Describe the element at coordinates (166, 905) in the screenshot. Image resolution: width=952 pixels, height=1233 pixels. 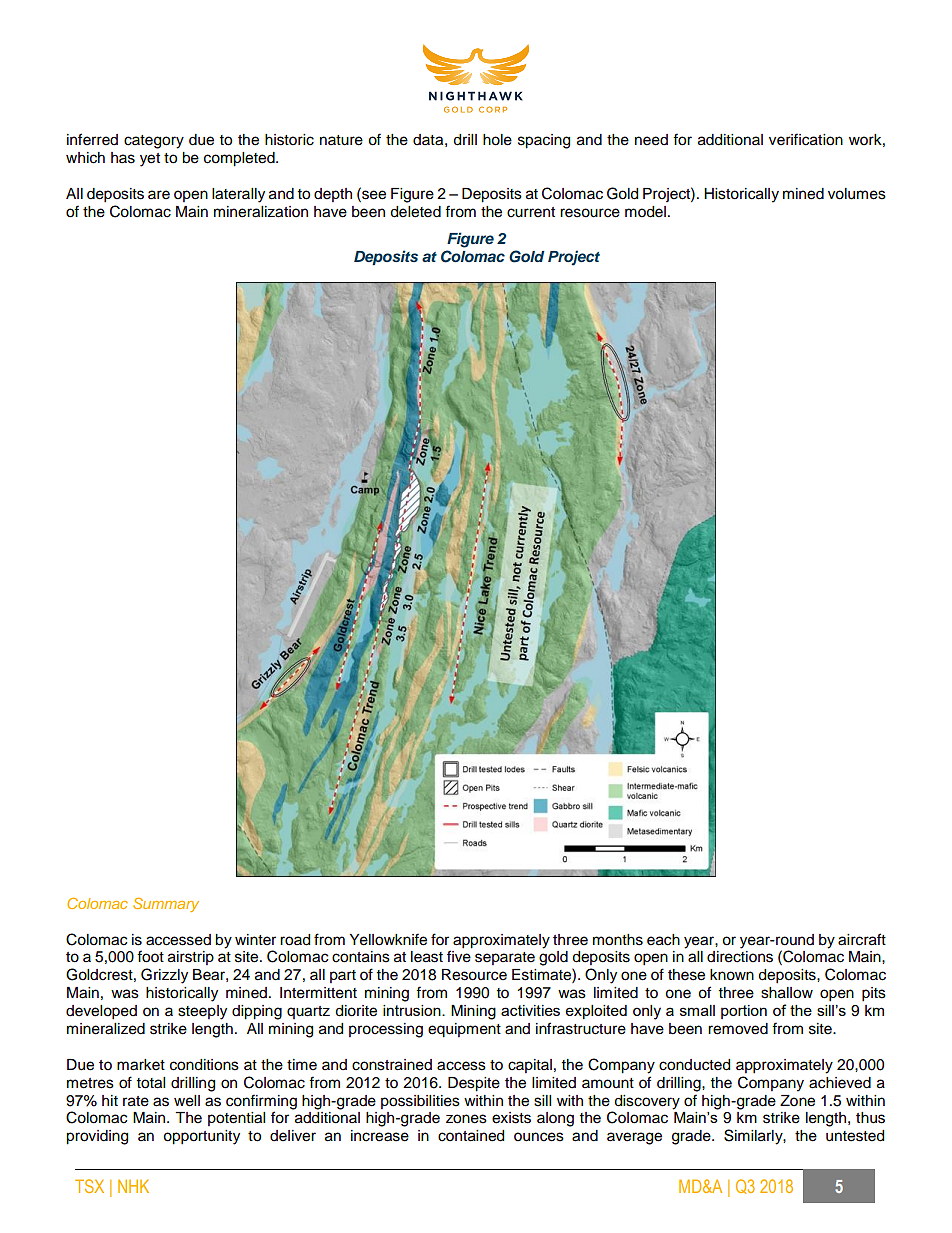
I see `Summary` at that location.
